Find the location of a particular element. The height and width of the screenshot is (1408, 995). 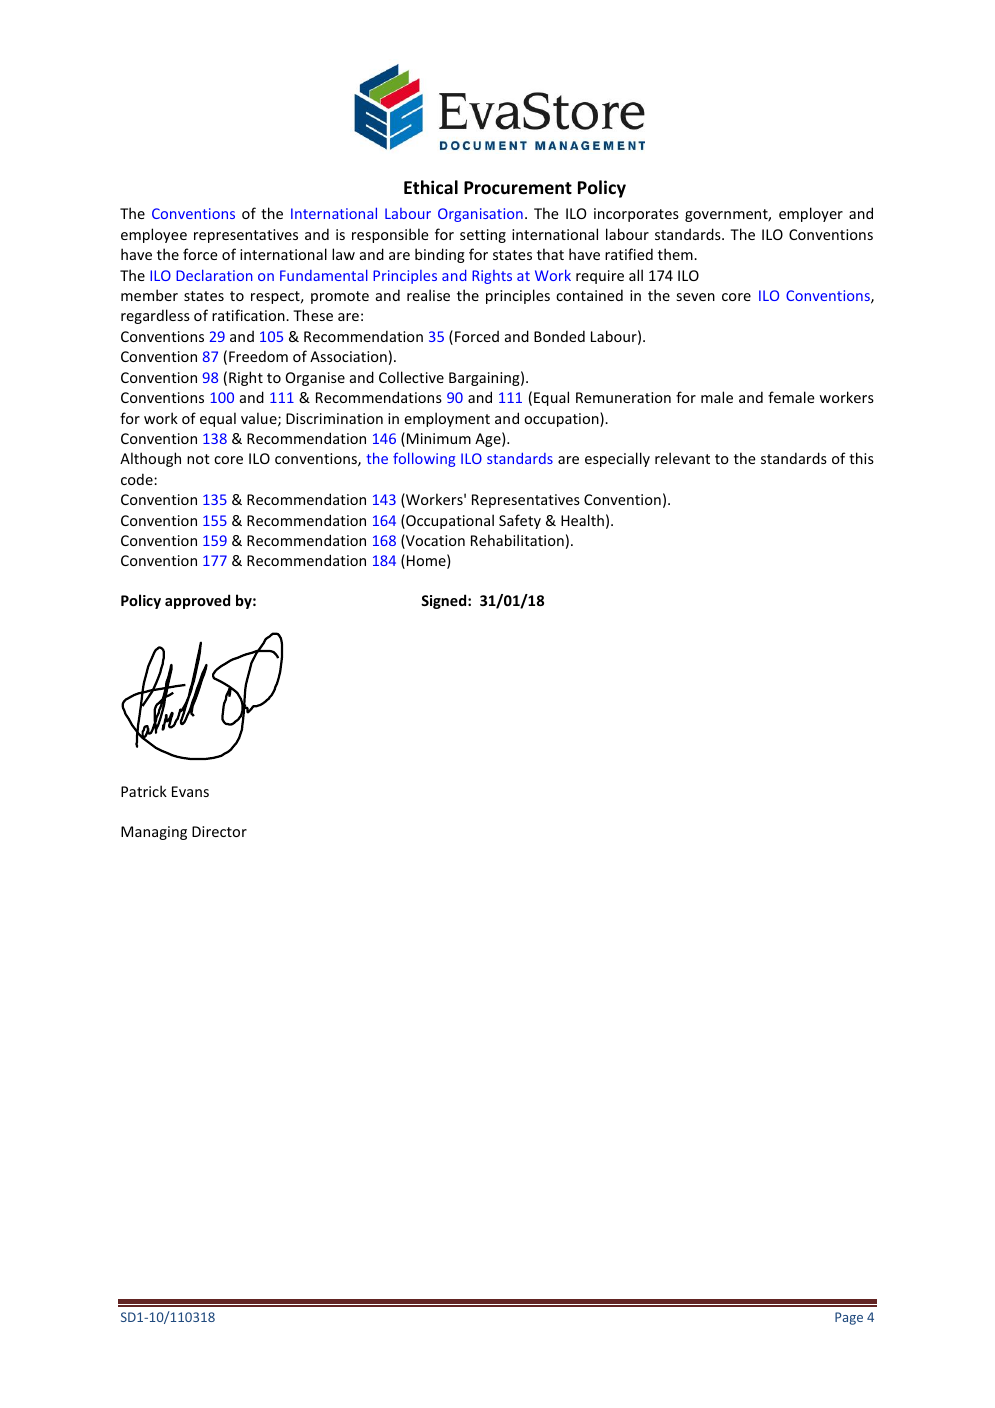

employer is located at coordinates (811, 214).
